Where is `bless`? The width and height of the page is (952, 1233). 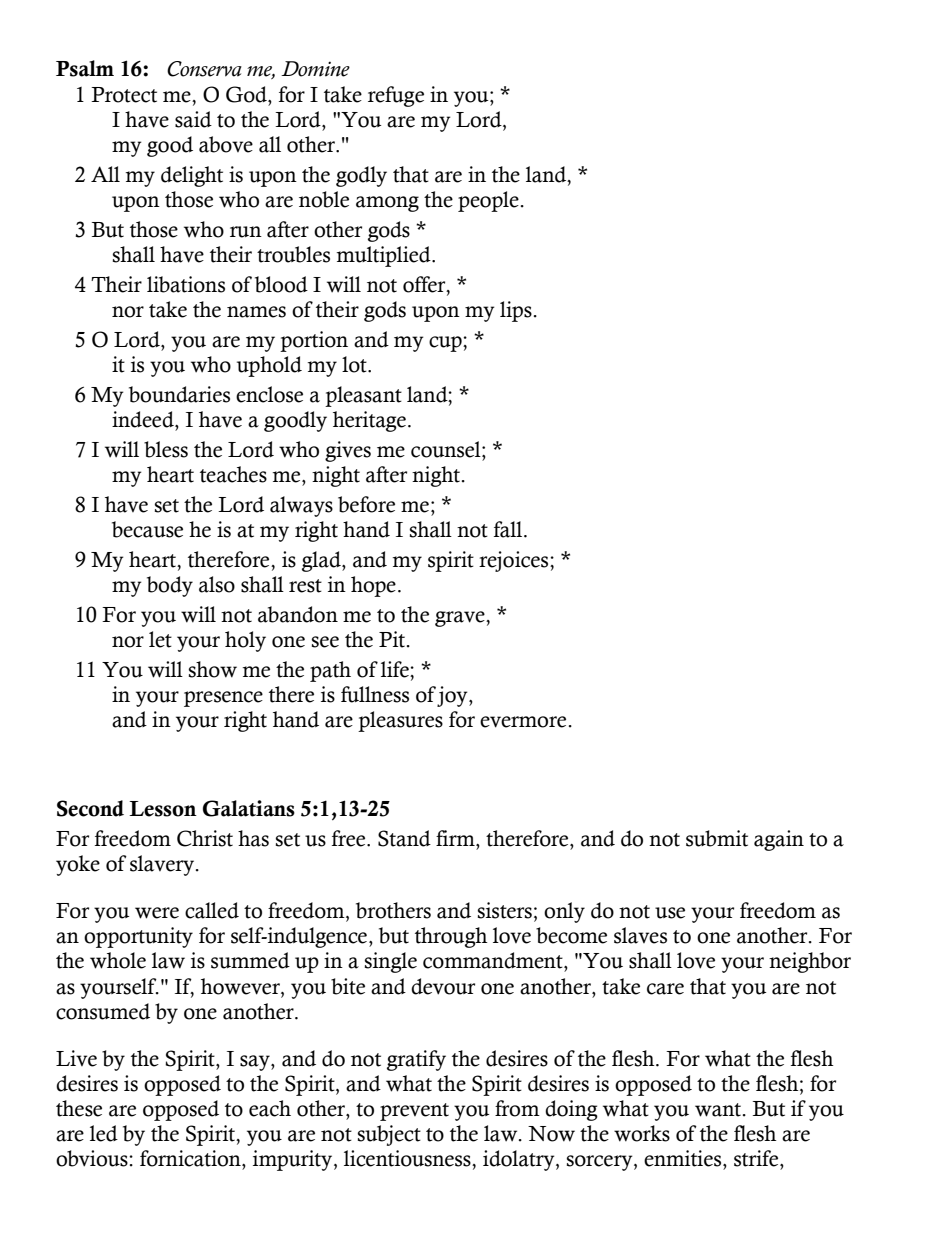 bless is located at coordinates (166, 449).
